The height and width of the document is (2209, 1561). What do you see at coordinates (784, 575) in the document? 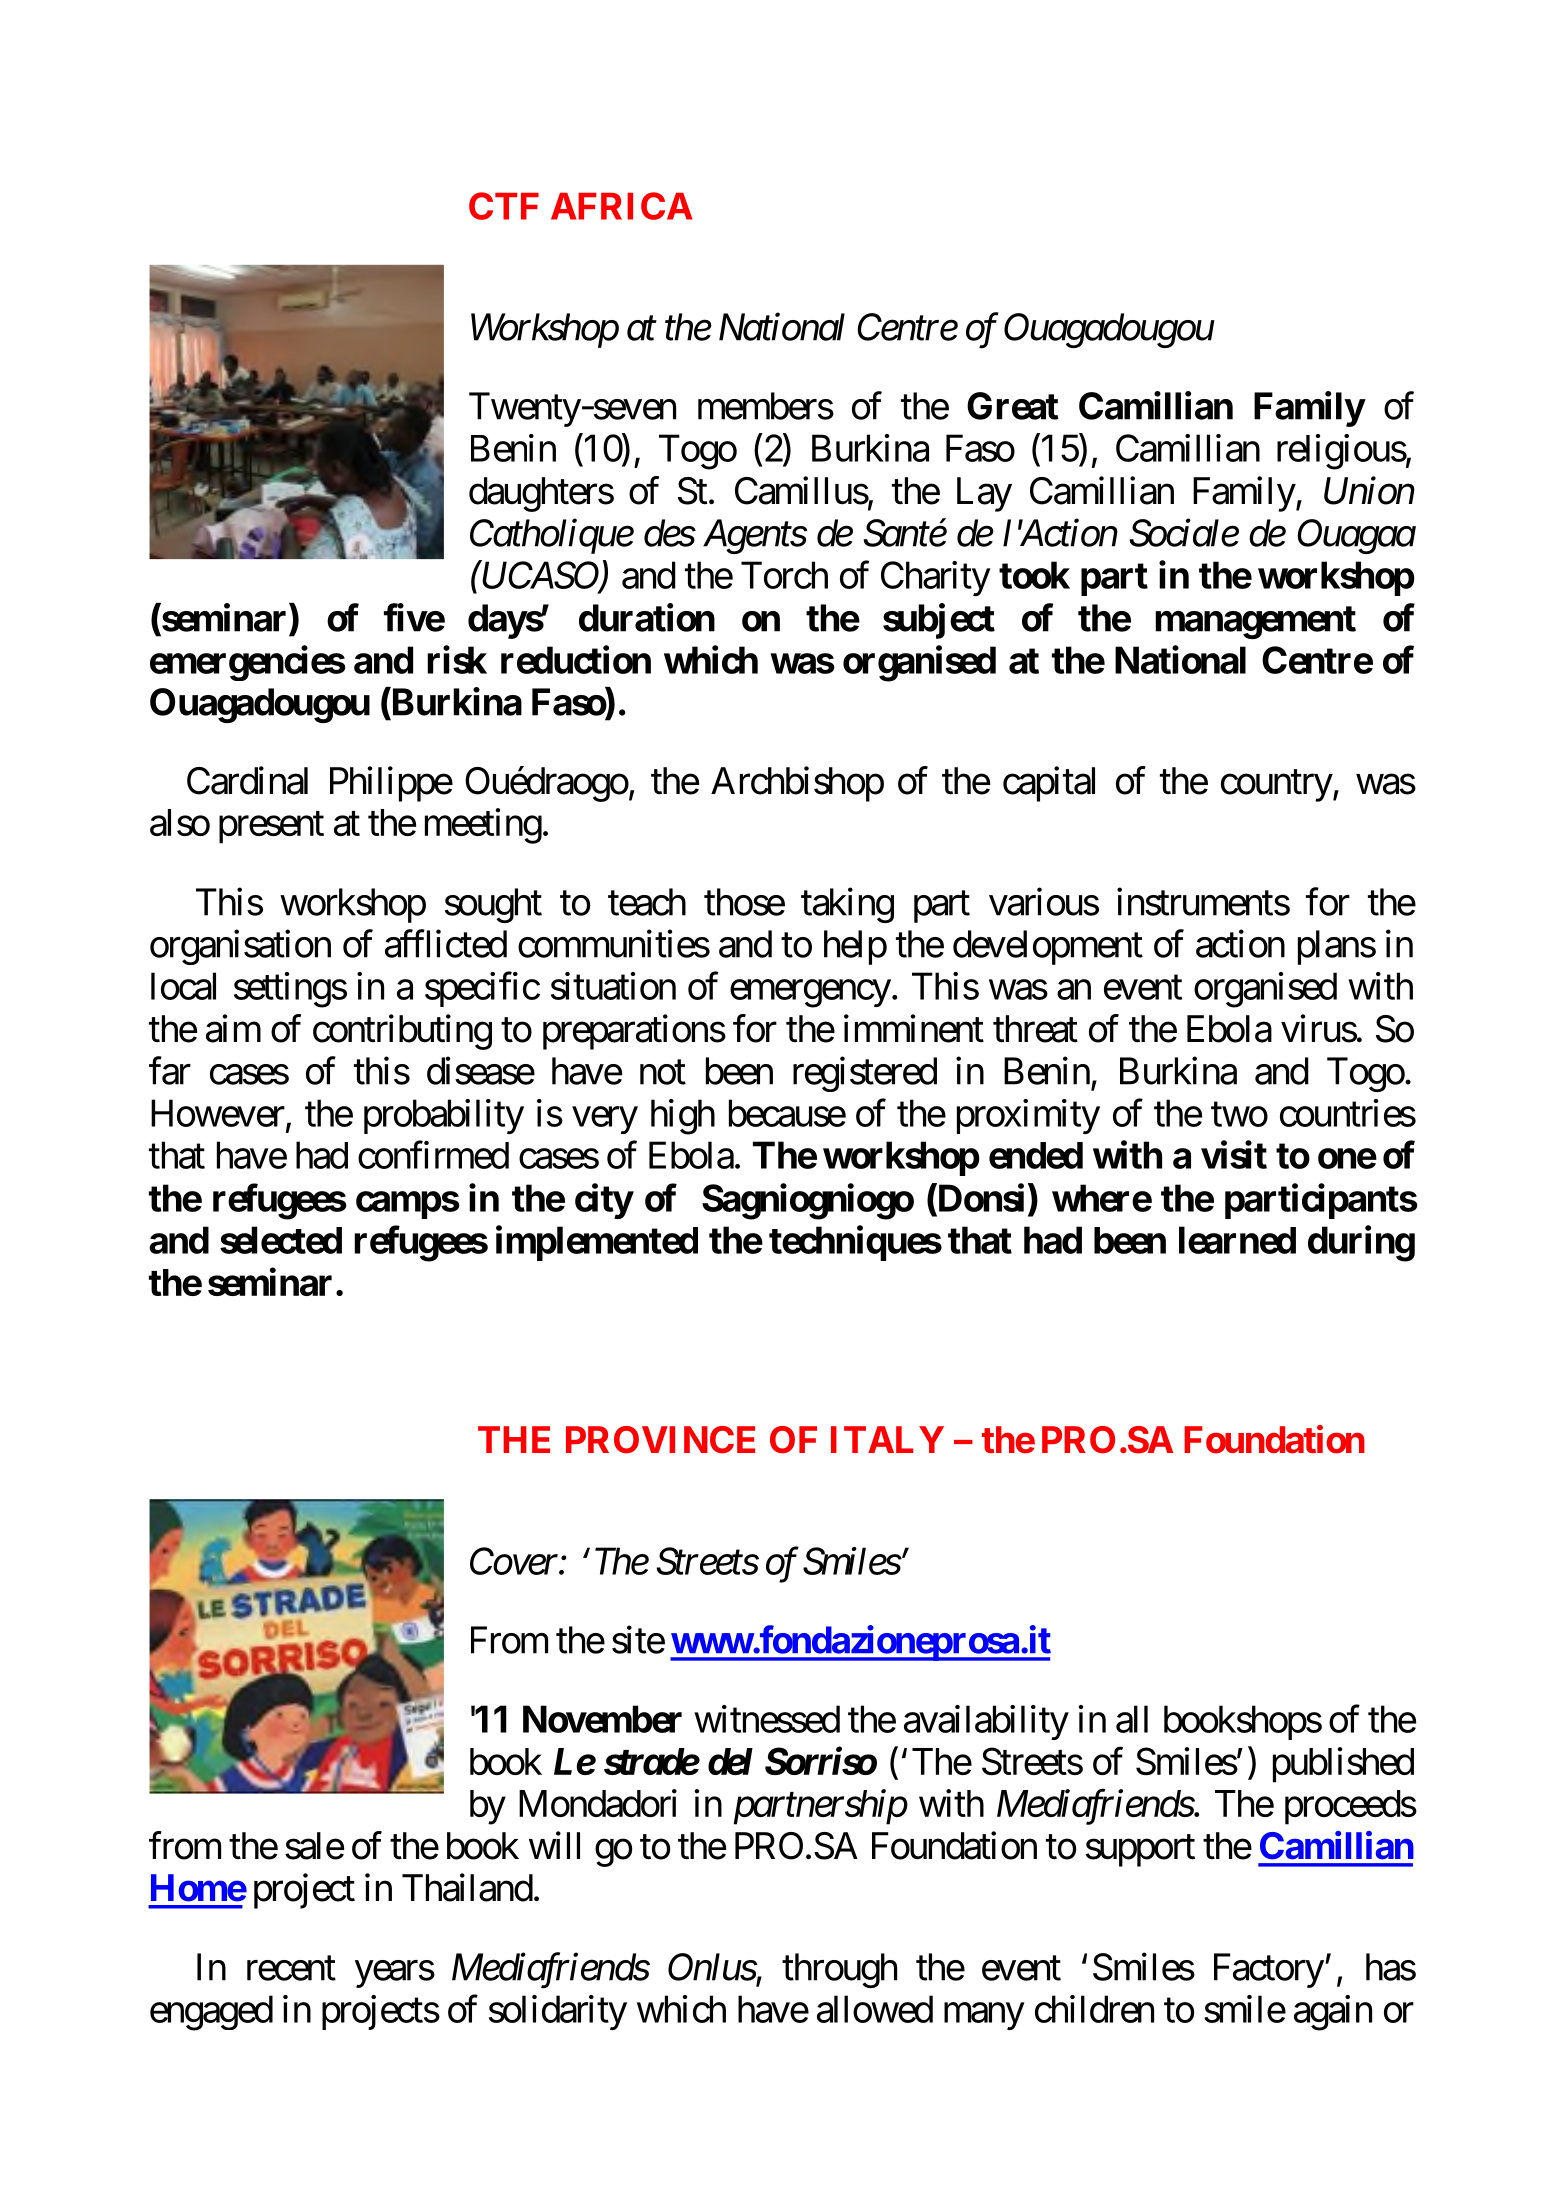
I see `Torch` at bounding box center [784, 575].
